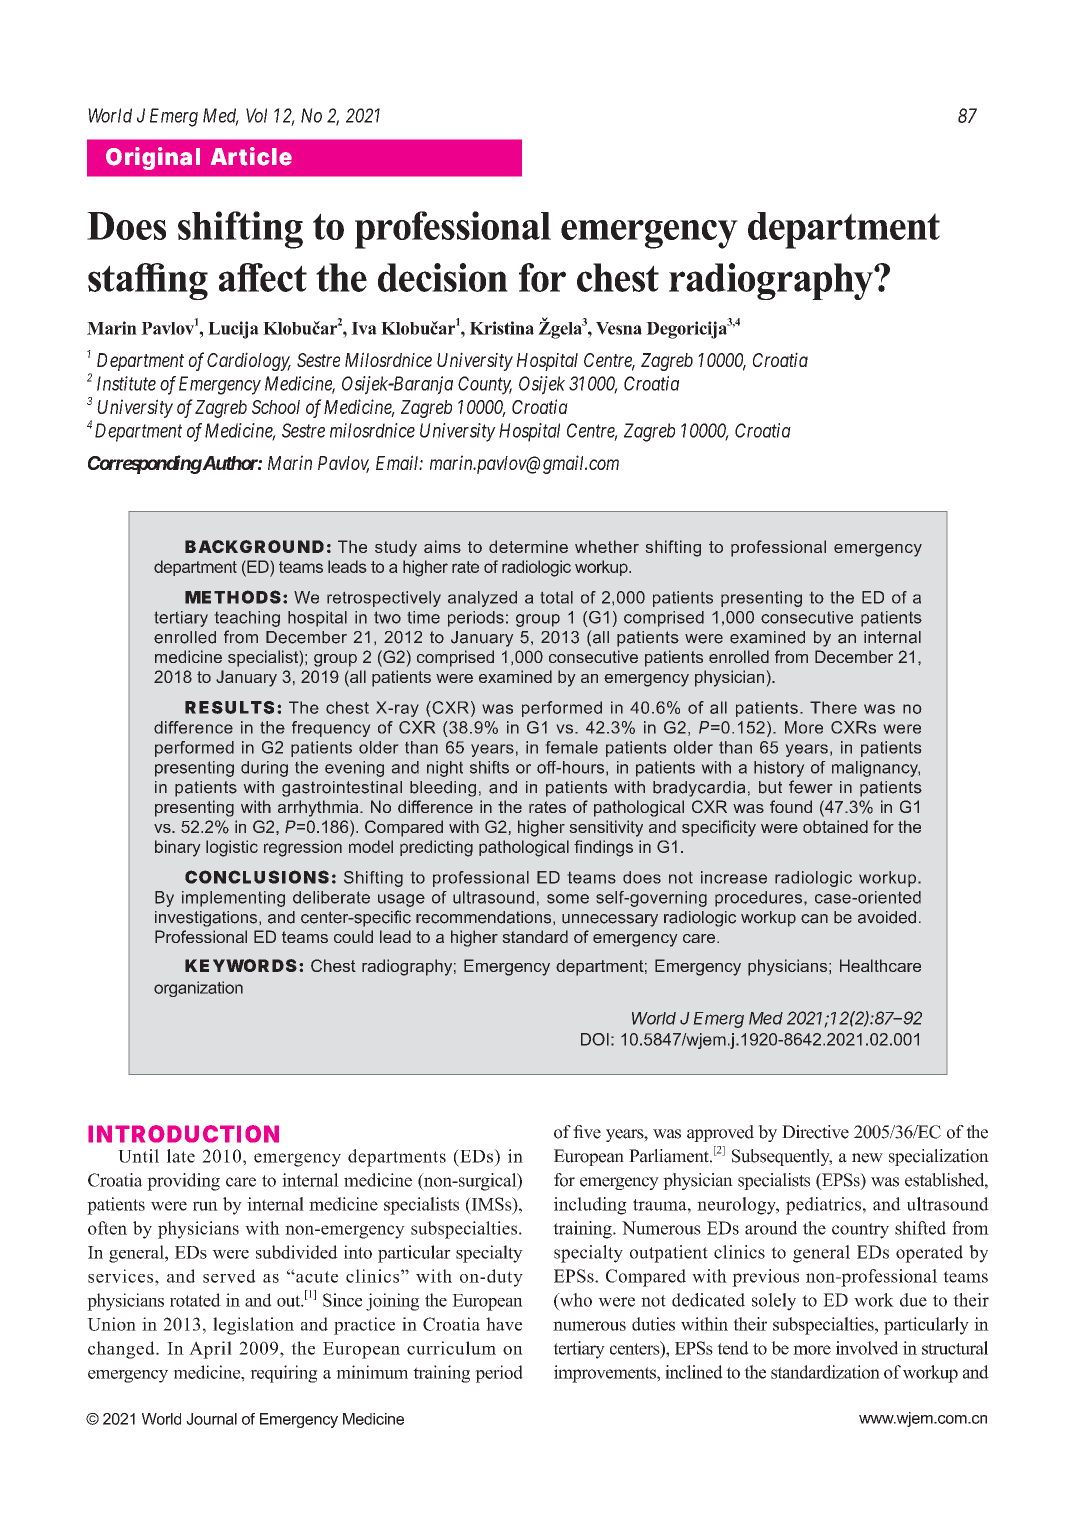  What do you see at coordinates (502, 328) in the screenshot?
I see `Kristina` at bounding box center [502, 328].
